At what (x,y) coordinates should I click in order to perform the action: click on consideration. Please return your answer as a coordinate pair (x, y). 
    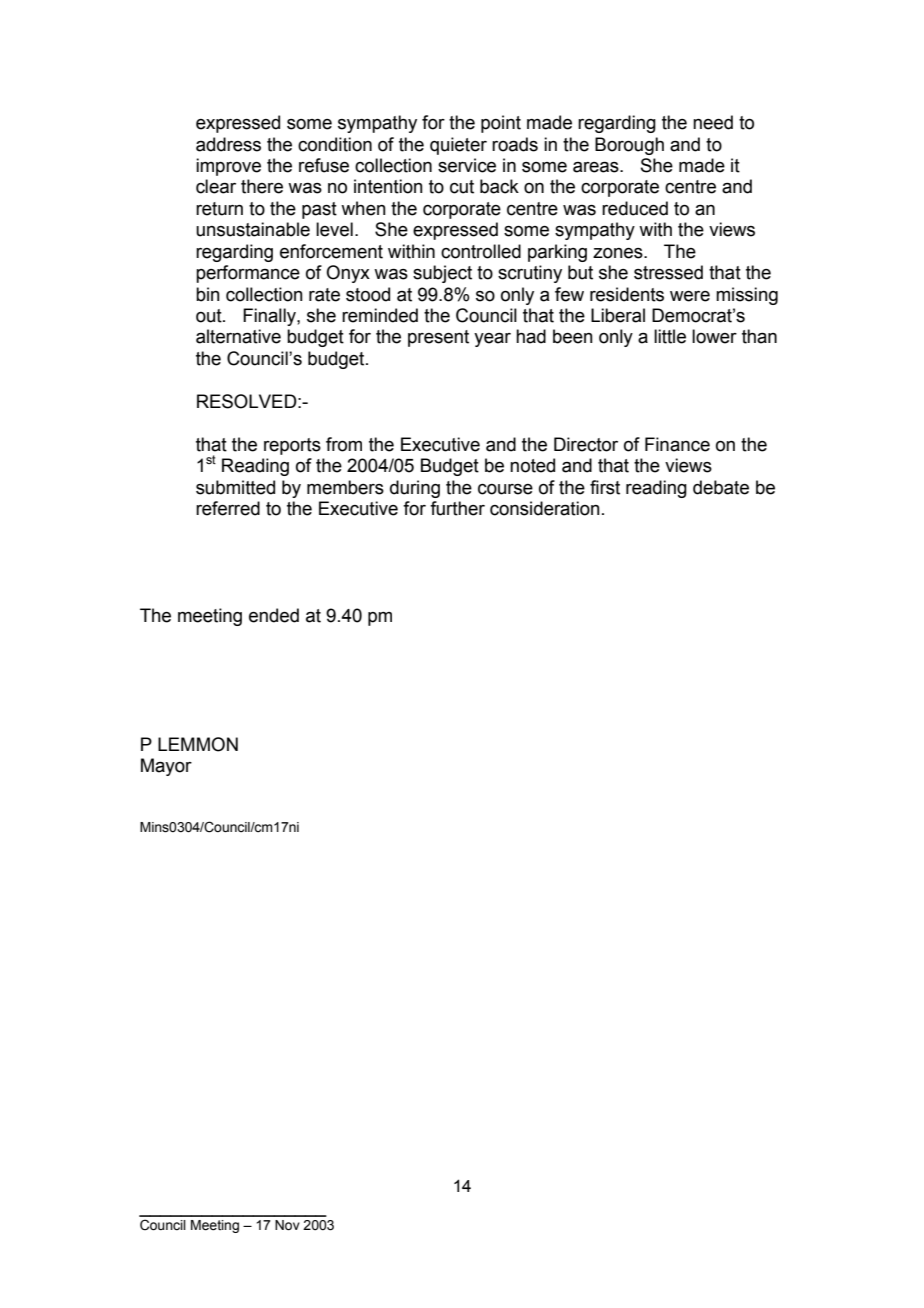
    Looking at the image, I should click on (545, 508).
